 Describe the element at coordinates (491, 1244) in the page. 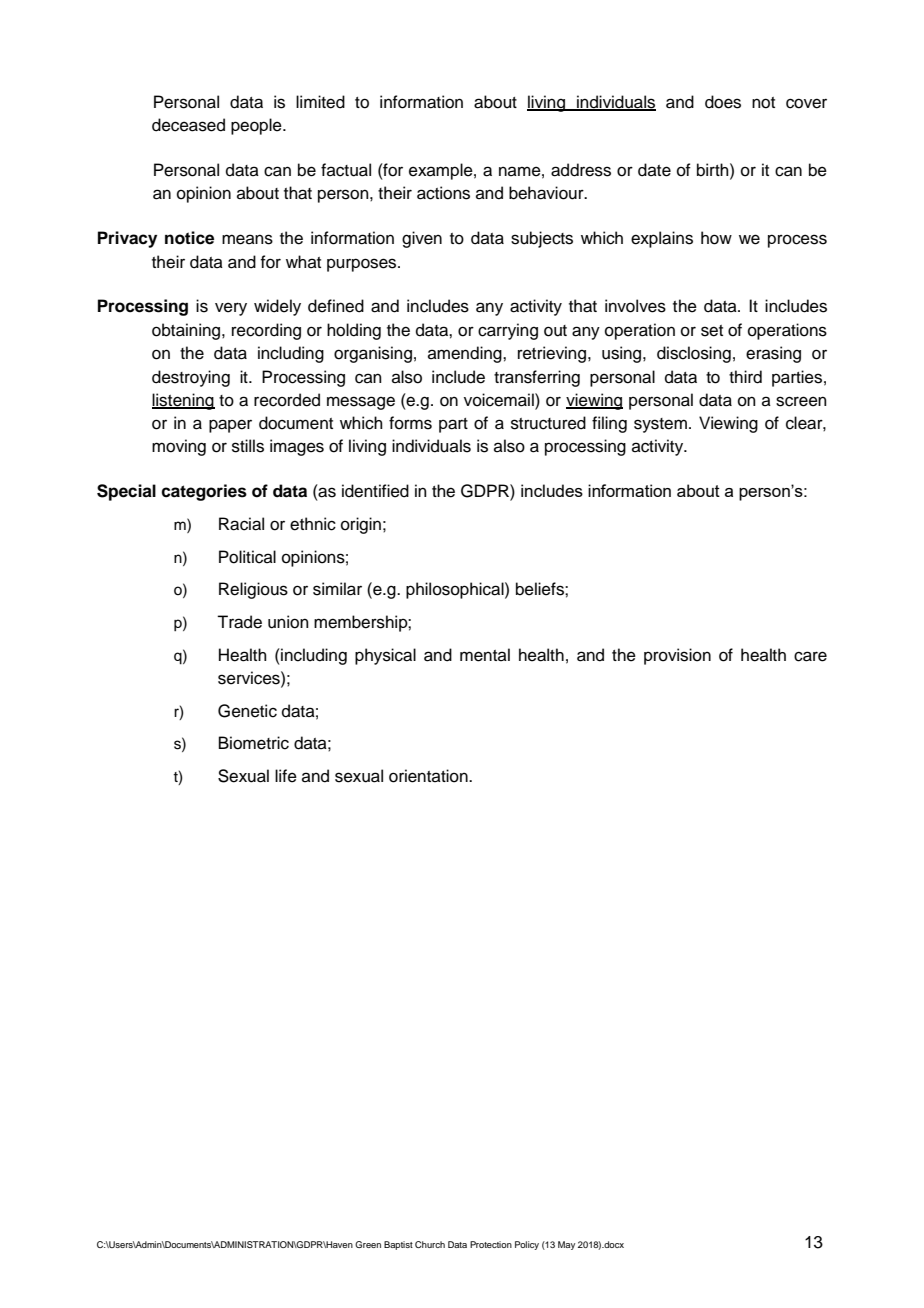

I see `Protection` at that location.
